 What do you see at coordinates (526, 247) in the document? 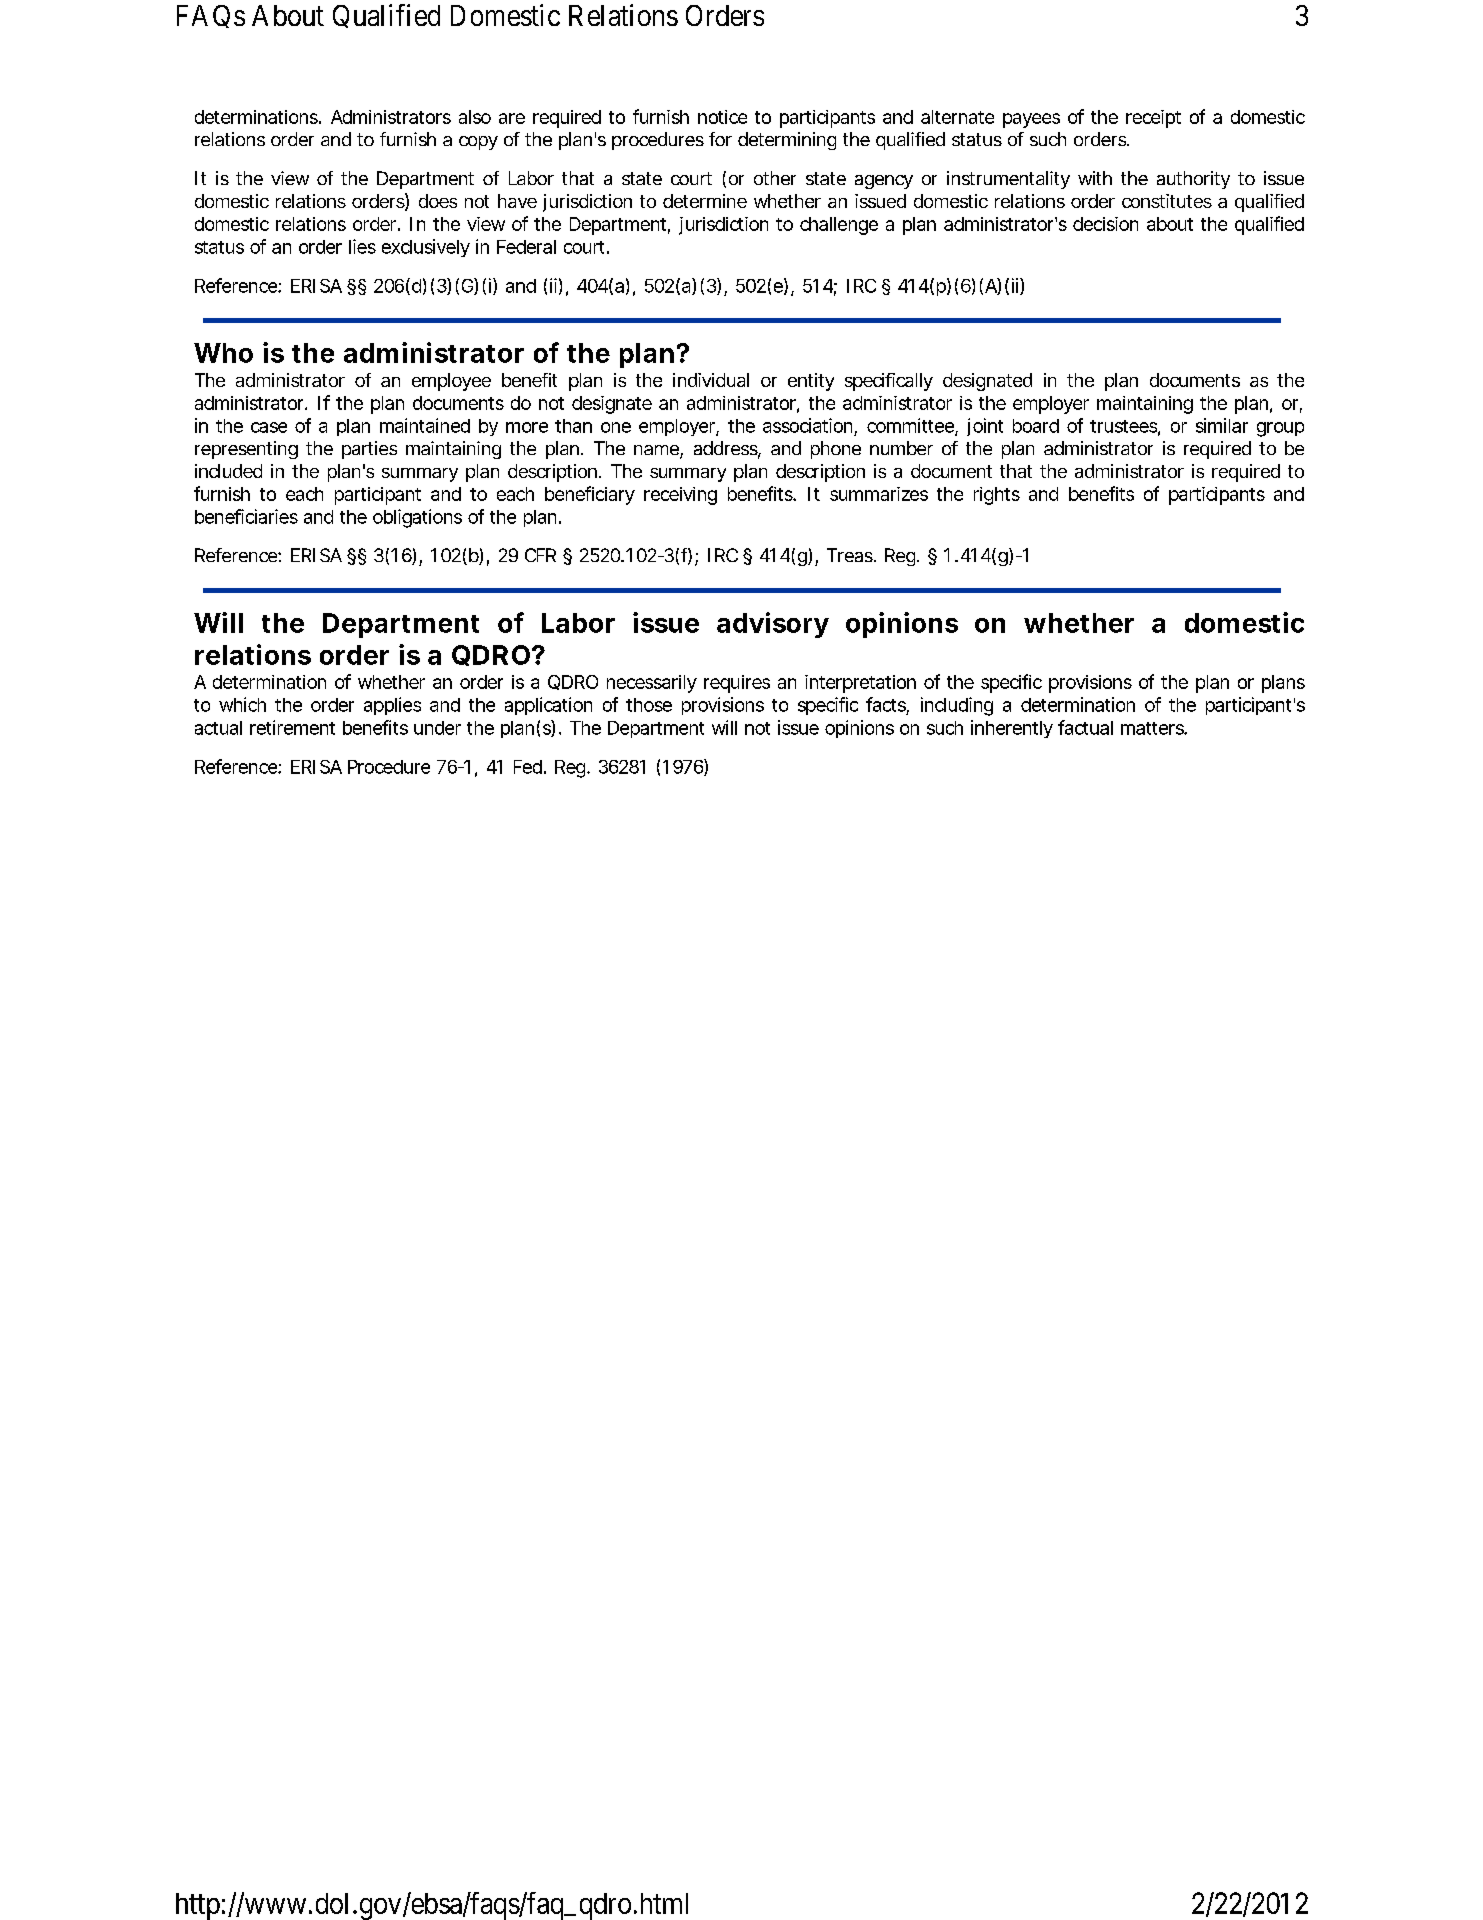
I see `Federal` at bounding box center [526, 247].
